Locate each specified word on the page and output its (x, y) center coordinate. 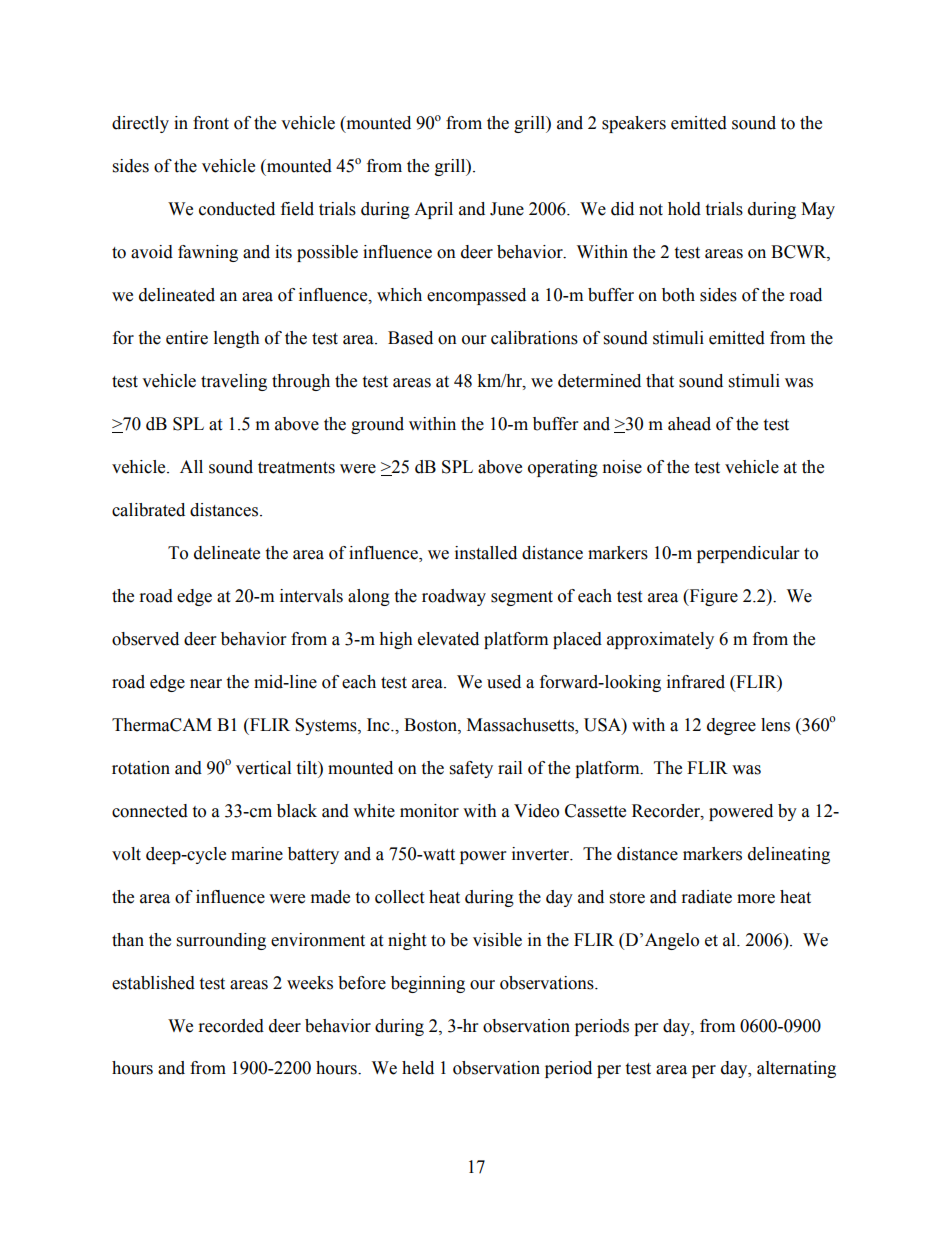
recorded (231, 1026)
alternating (796, 1069)
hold (684, 209)
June (507, 209)
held (418, 1068)
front (211, 123)
